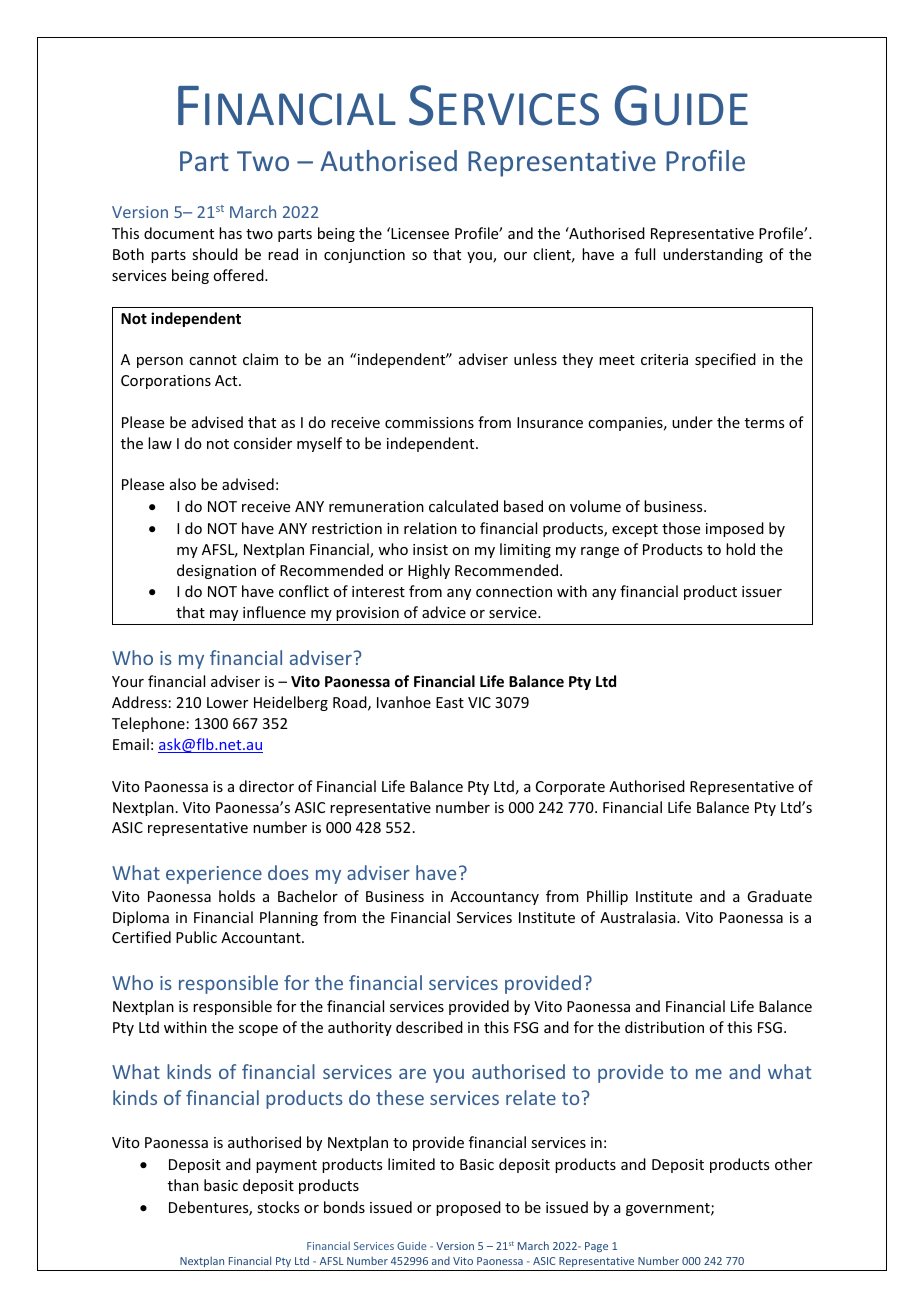 The image size is (924, 1308). Describe the element at coordinates (215, 254) in the screenshot. I see `should` at that location.
